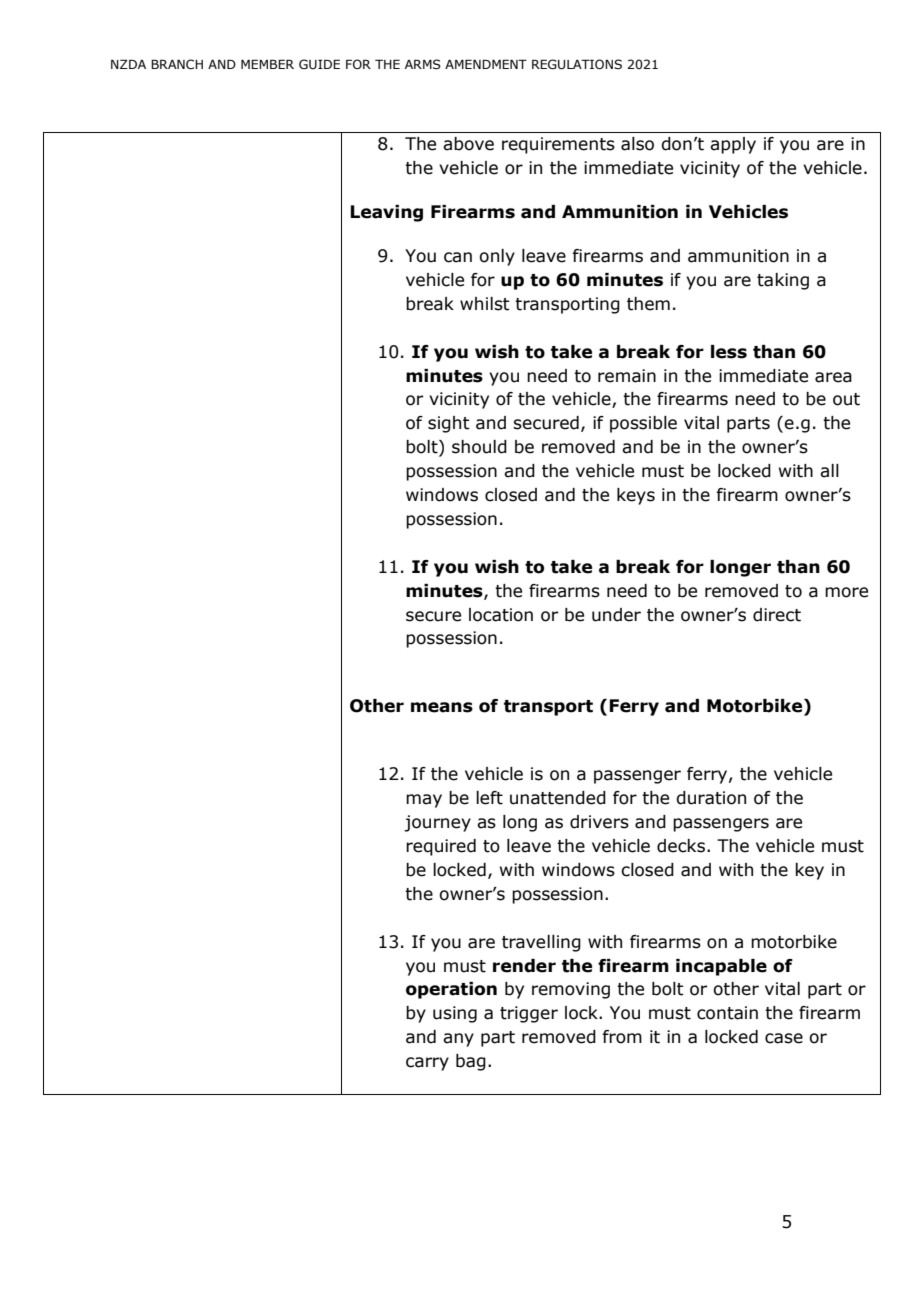 The width and height of the screenshot is (924, 1308). I want to click on duration, so click(711, 798).
